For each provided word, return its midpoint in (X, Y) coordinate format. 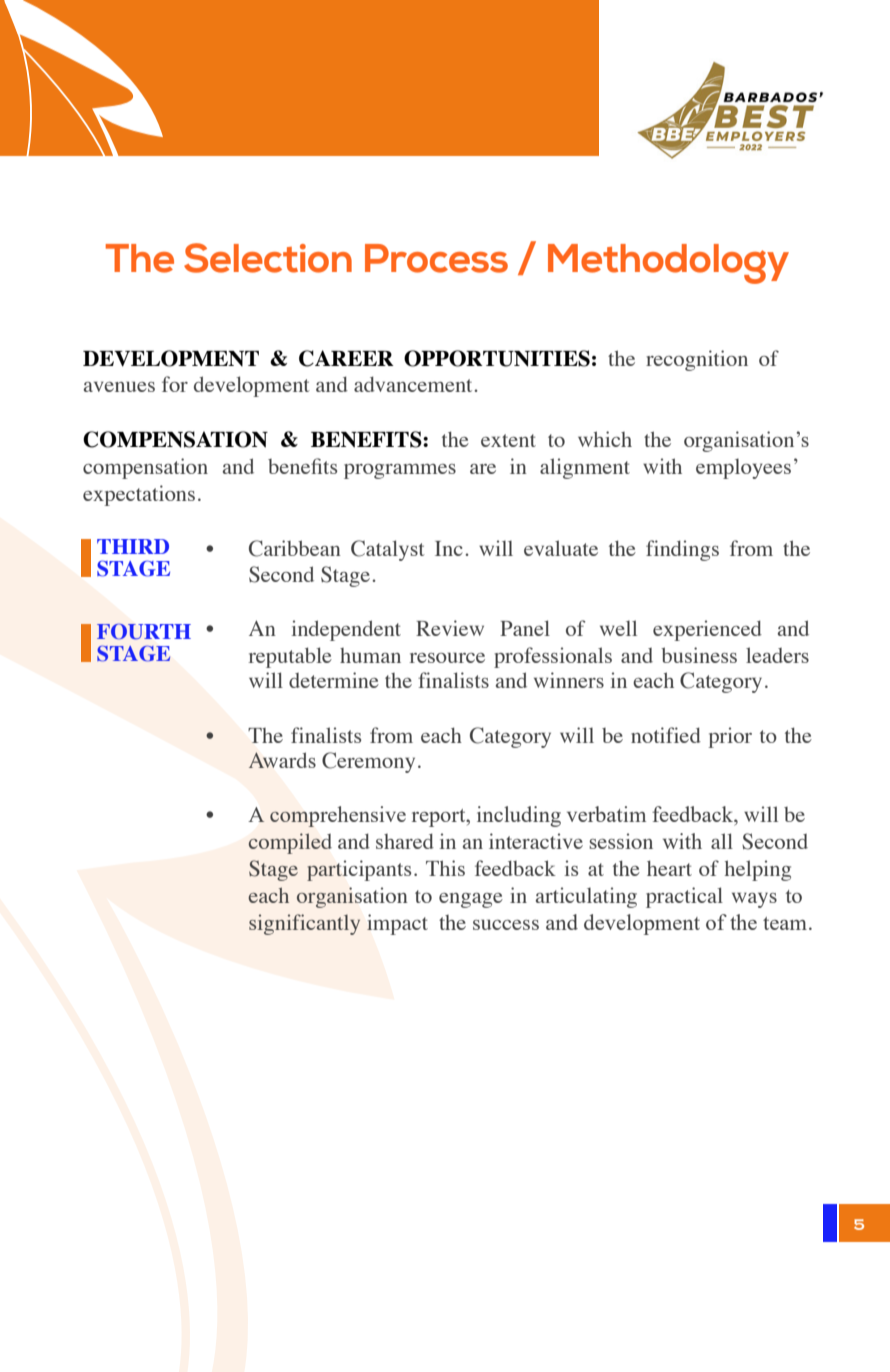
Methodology (668, 264)
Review (450, 628)
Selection (268, 258)
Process (436, 258)
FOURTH (144, 631)
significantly (304, 924)
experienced (707, 630)
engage (471, 900)
